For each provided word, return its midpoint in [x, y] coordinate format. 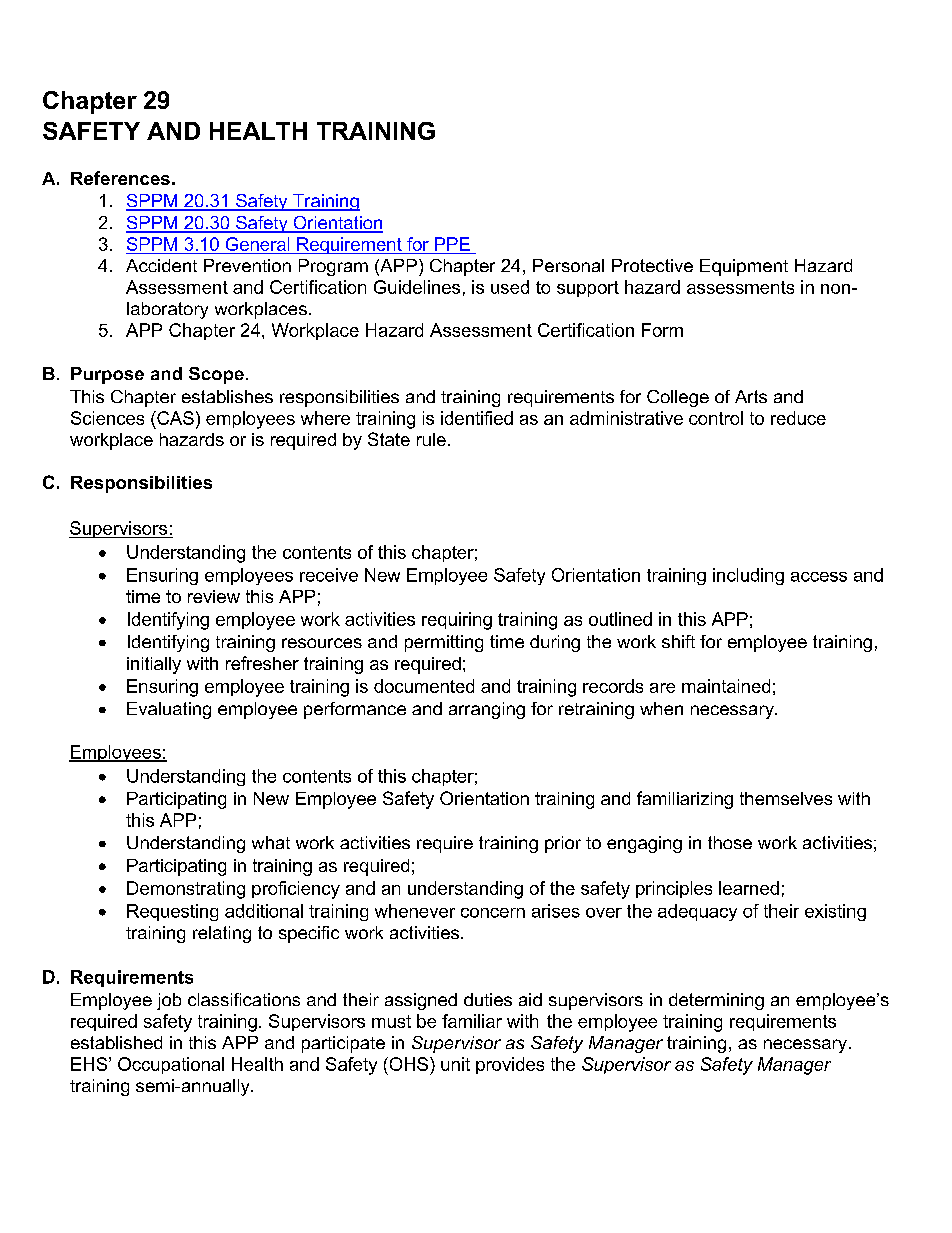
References [120, 178]
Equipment [744, 267]
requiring [457, 621]
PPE [452, 244]
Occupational [171, 1065]
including [748, 576]
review [214, 596]
